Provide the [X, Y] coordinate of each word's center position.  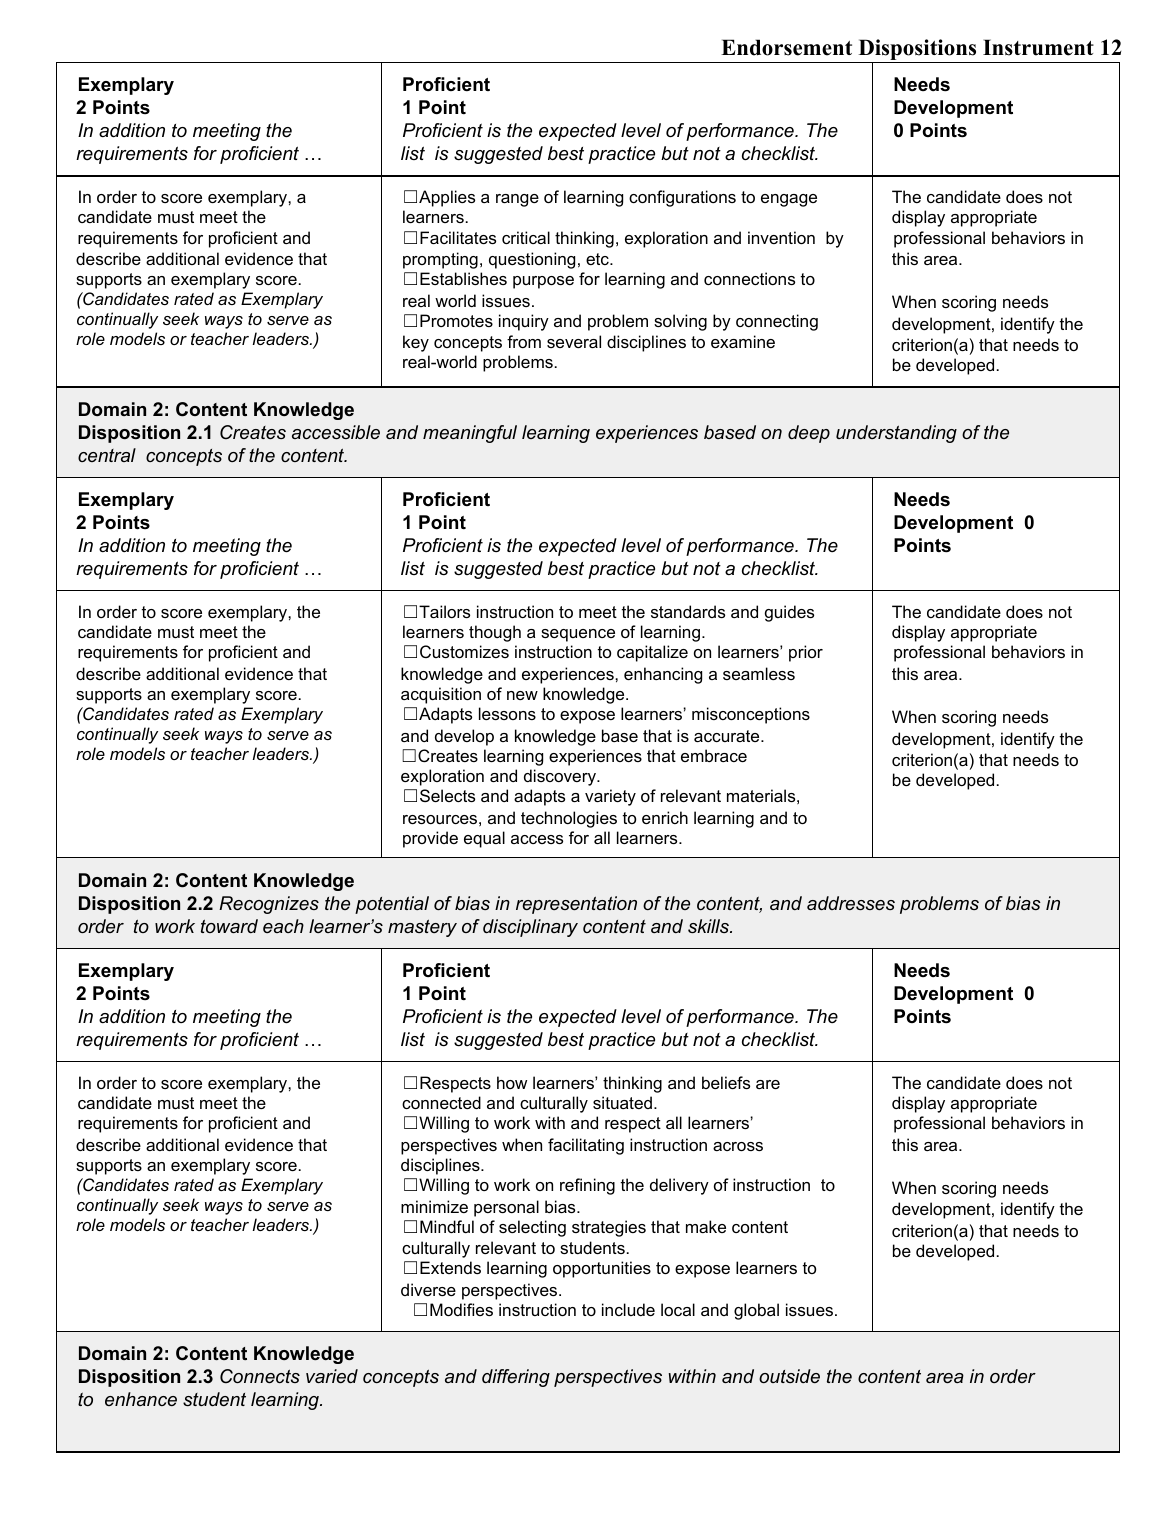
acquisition [441, 695]
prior [806, 653]
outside [789, 1376]
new [522, 695]
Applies [447, 198]
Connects [260, 1376]
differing [516, 1378]
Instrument [1038, 47]
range [517, 200]
